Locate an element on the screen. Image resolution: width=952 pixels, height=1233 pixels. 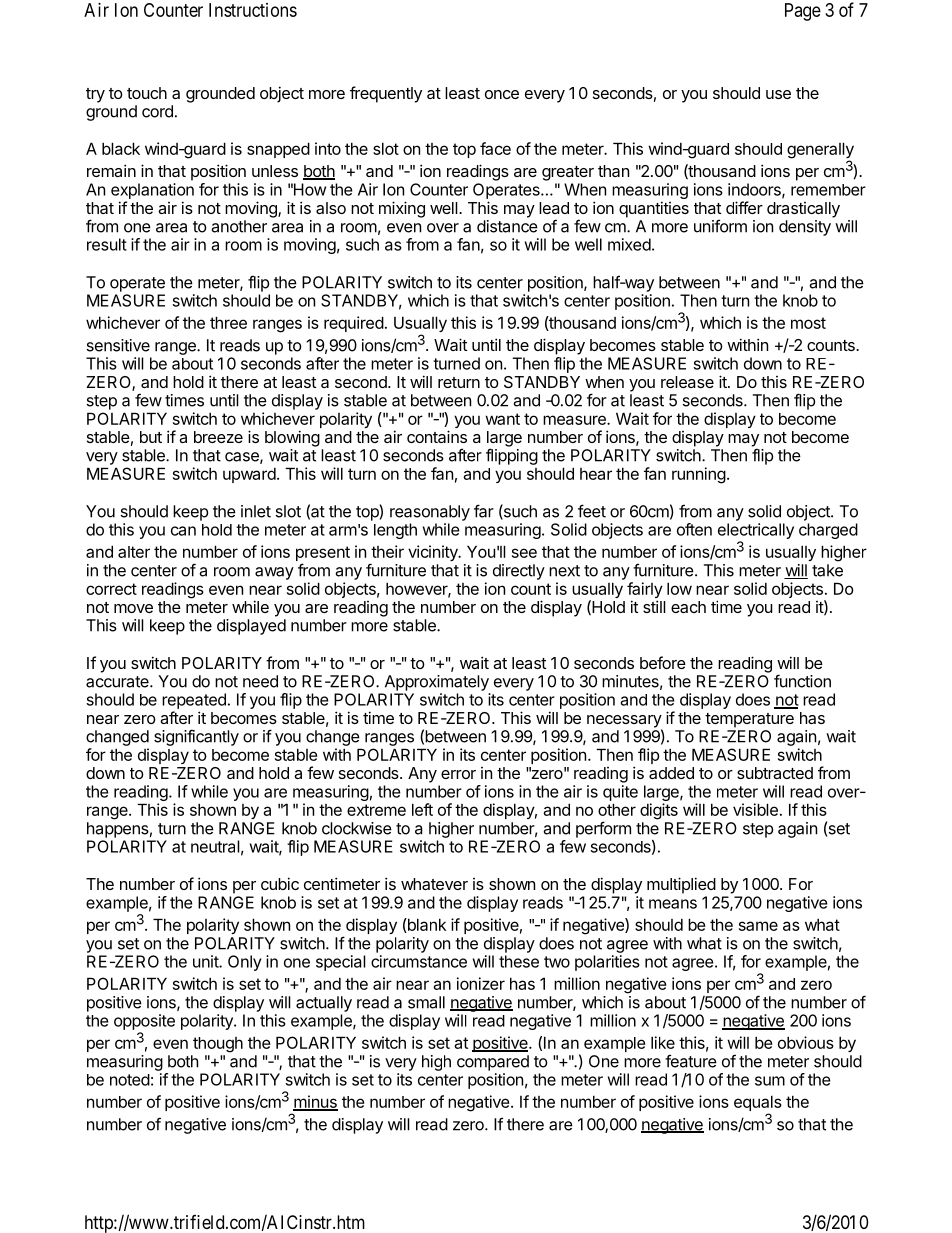
compared is located at coordinates (493, 1063).
